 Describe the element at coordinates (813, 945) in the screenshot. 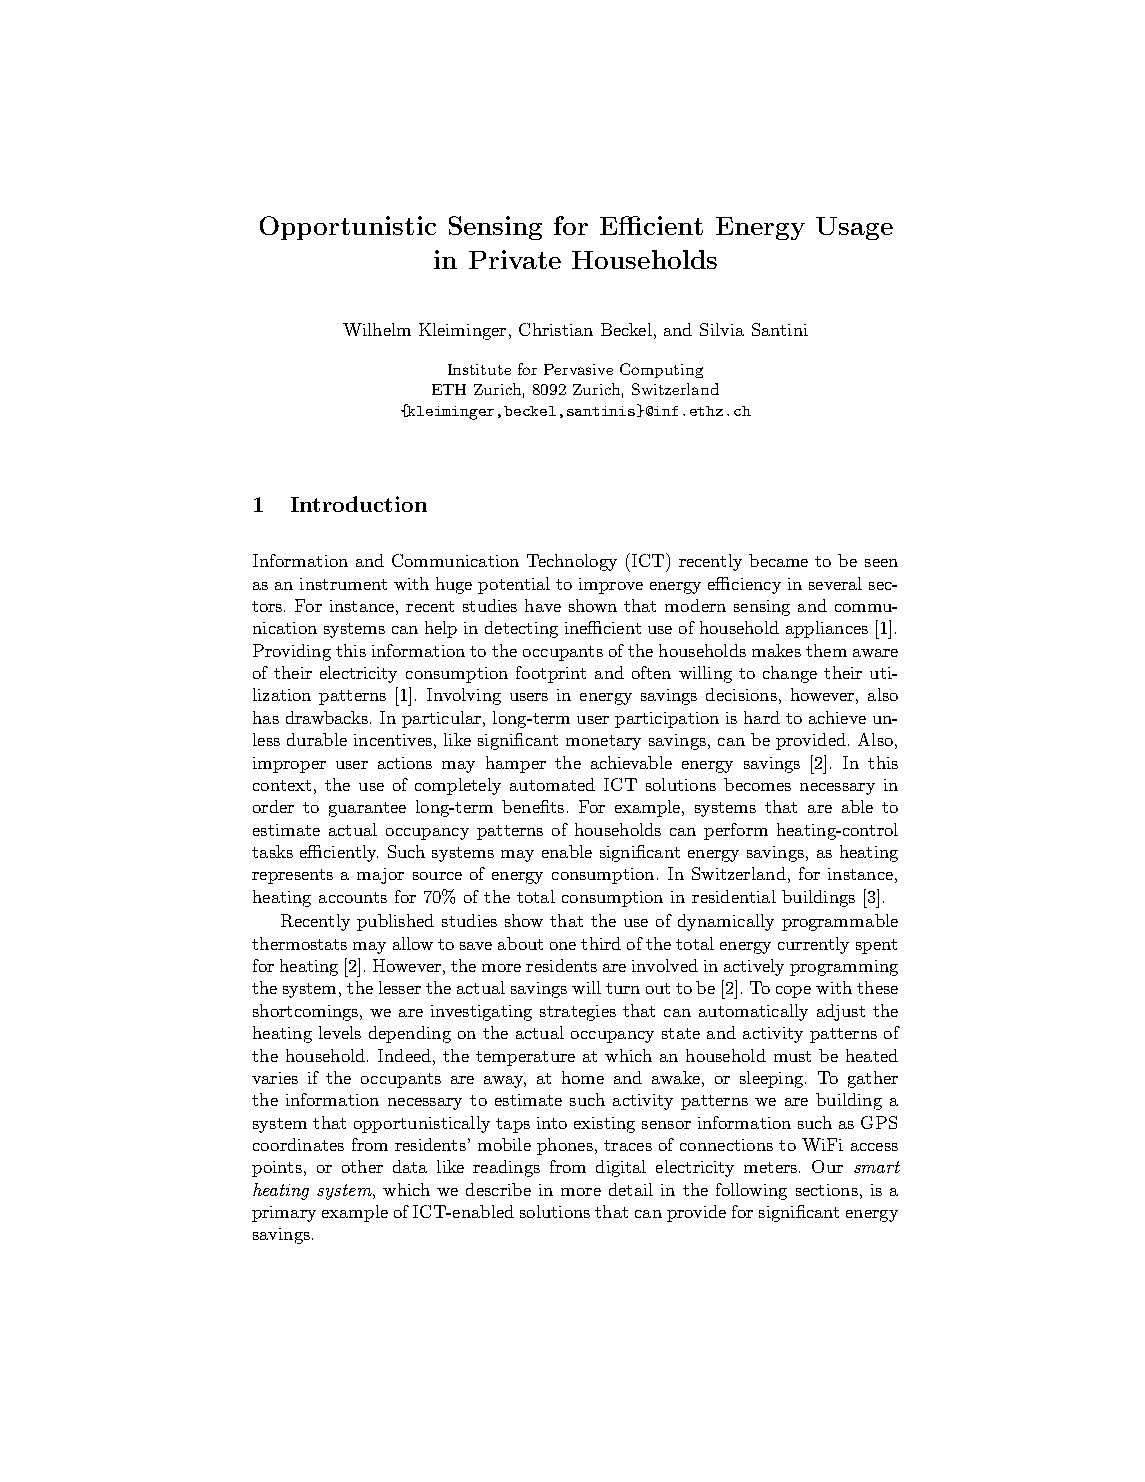

I see `currently` at that location.
